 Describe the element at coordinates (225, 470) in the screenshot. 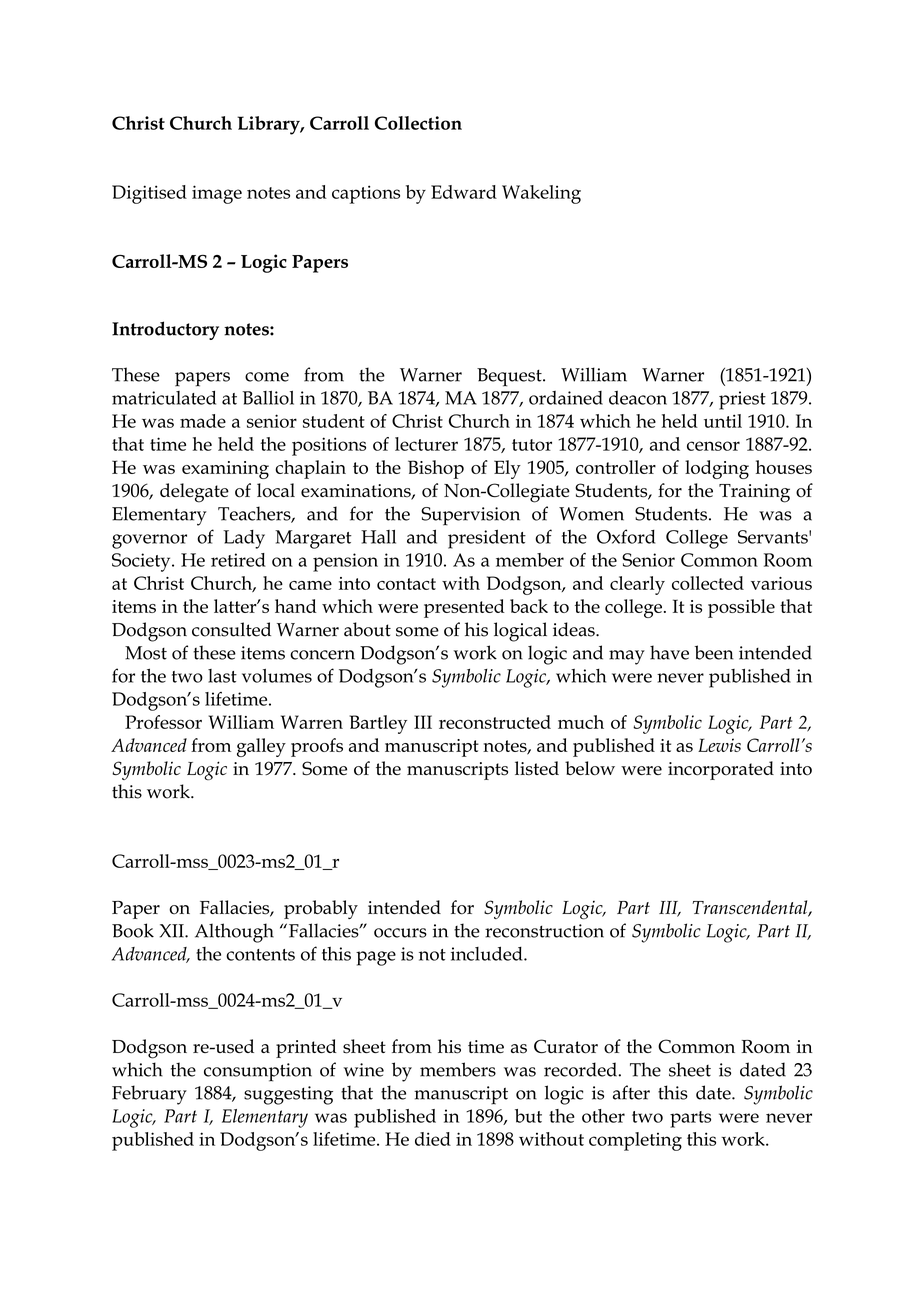

I see `examining` at that location.
